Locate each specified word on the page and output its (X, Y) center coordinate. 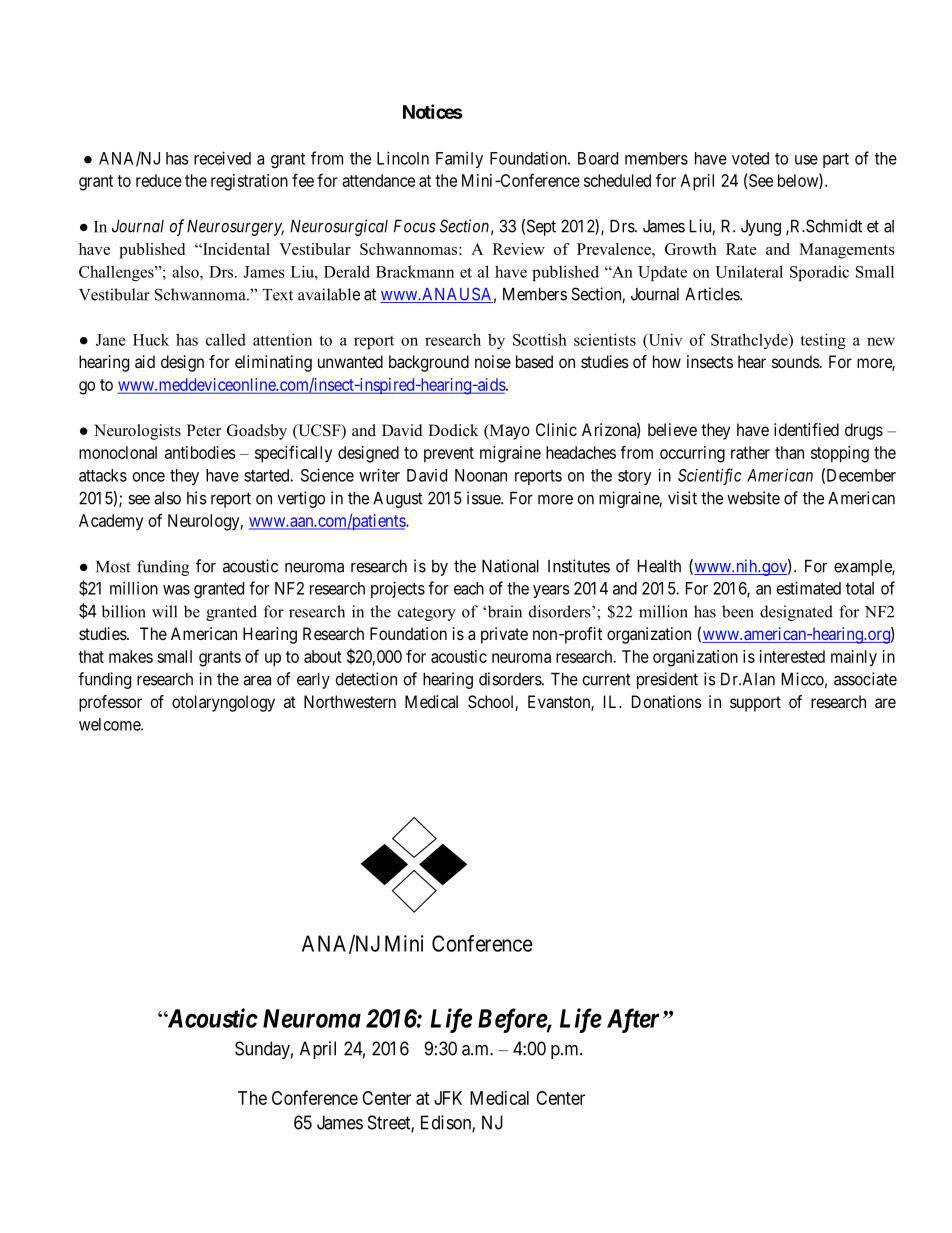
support (755, 704)
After (633, 1020)
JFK (448, 1098)
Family (459, 160)
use (806, 160)
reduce (159, 180)
